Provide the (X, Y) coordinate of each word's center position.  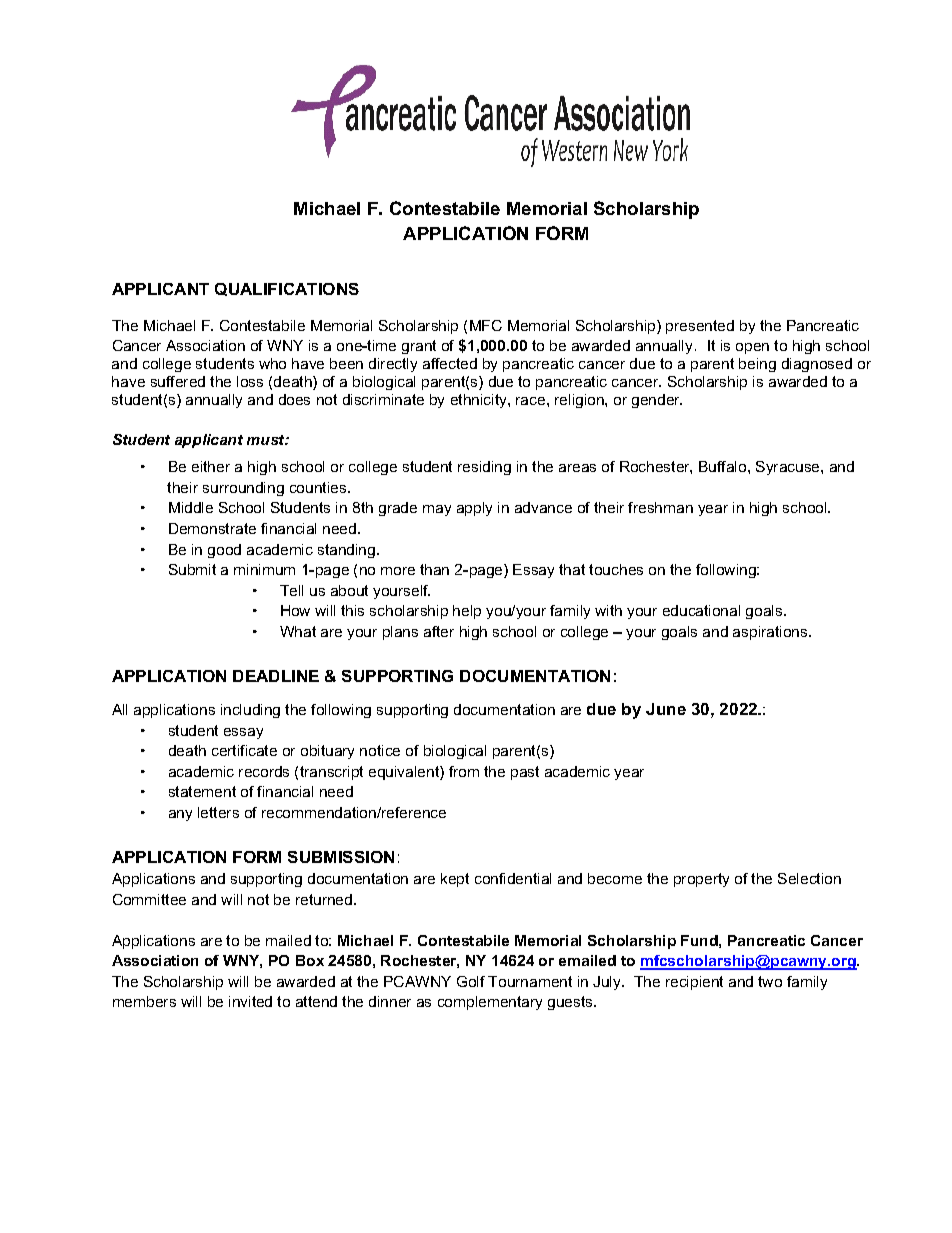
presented (700, 327)
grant (419, 347)
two (770, 981)
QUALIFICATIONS (287, 289)
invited (250, 1001)
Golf (471, 981)
